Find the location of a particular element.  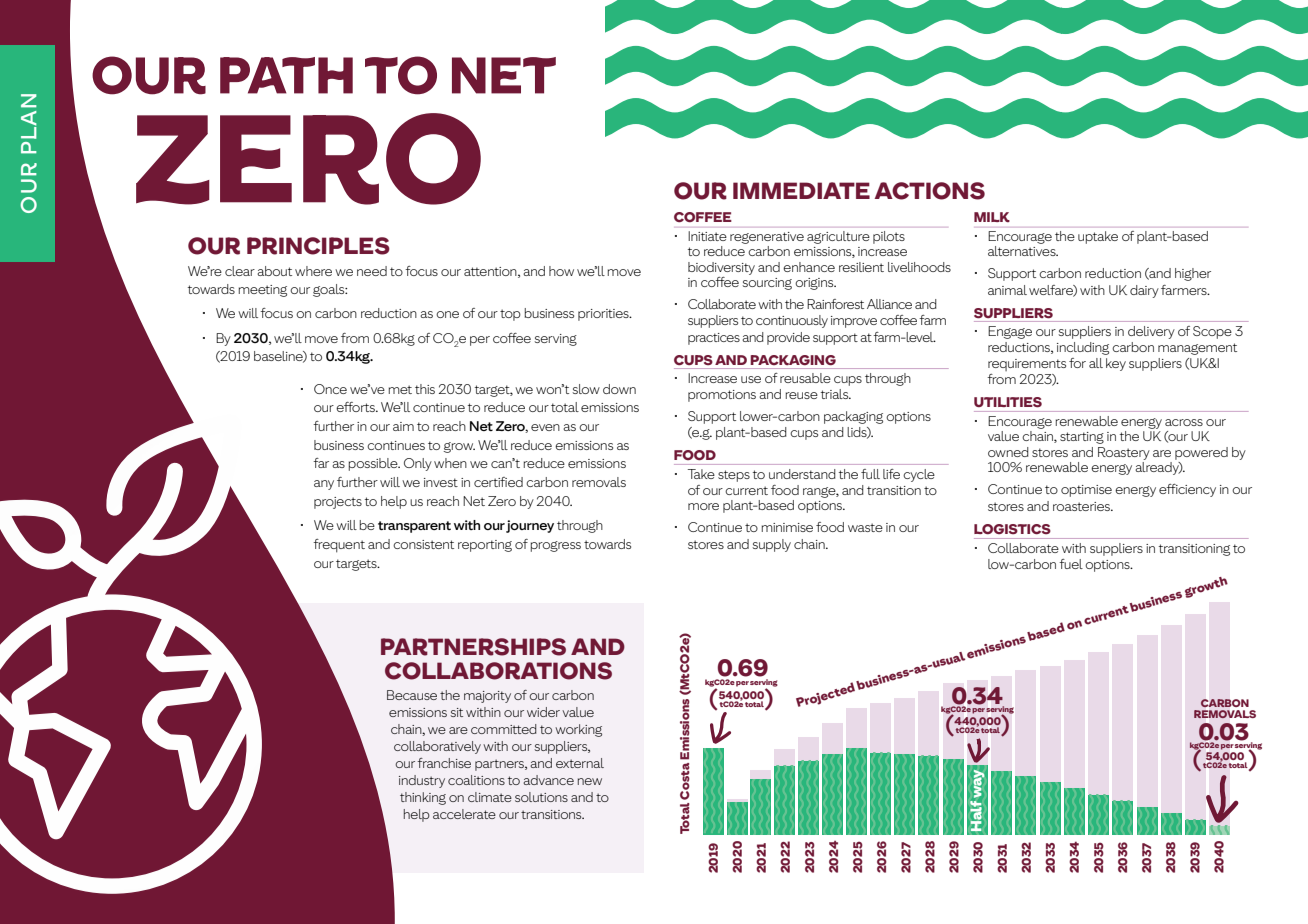

practices is located at coordinates (714, 339).
